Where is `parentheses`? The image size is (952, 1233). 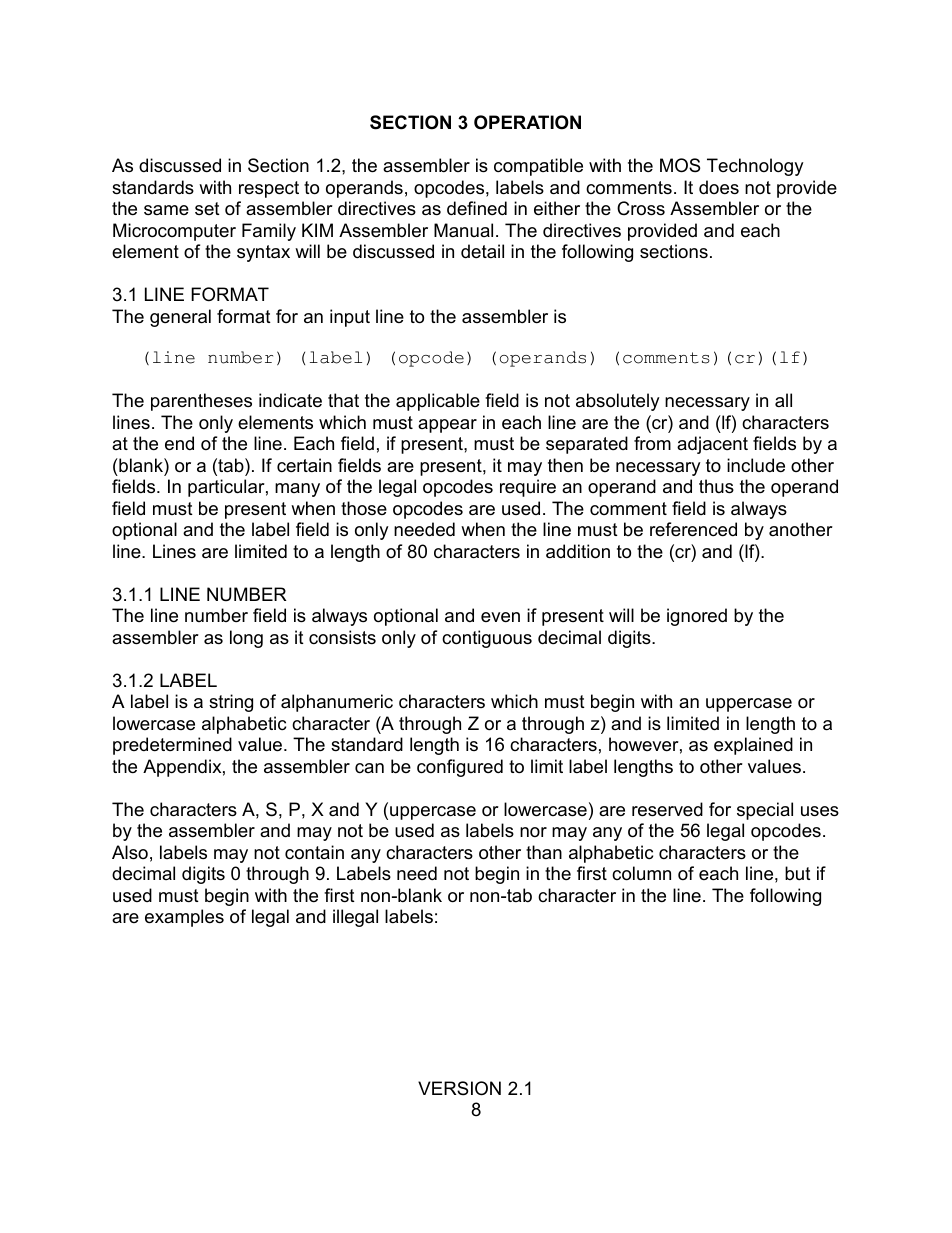 parentheses is located at coordinates (201, 402).
